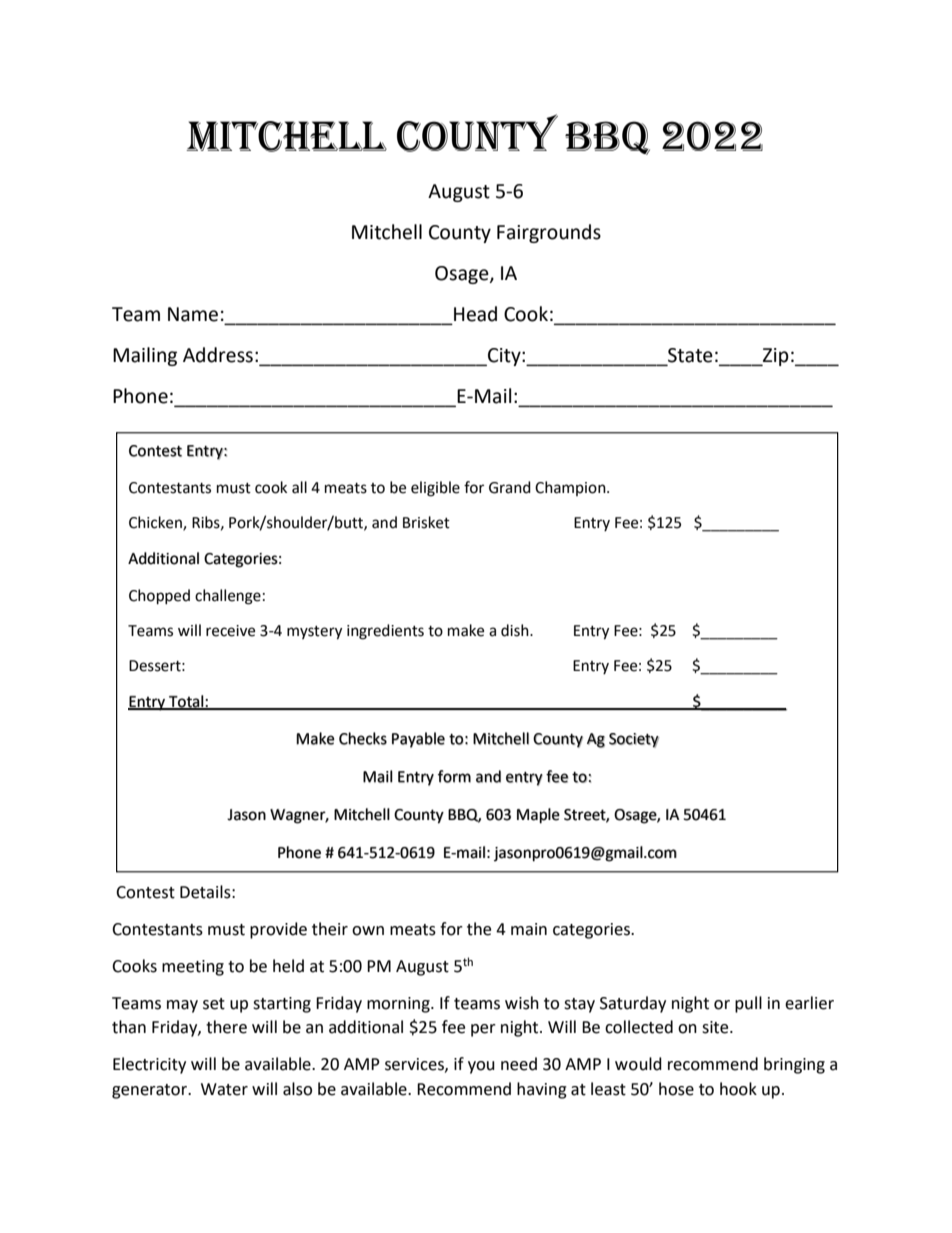 The image size is (952, 1233). What do you see at coordinates (186, 702) in the image?
I see `Total` at bounding box center [186, 702].
